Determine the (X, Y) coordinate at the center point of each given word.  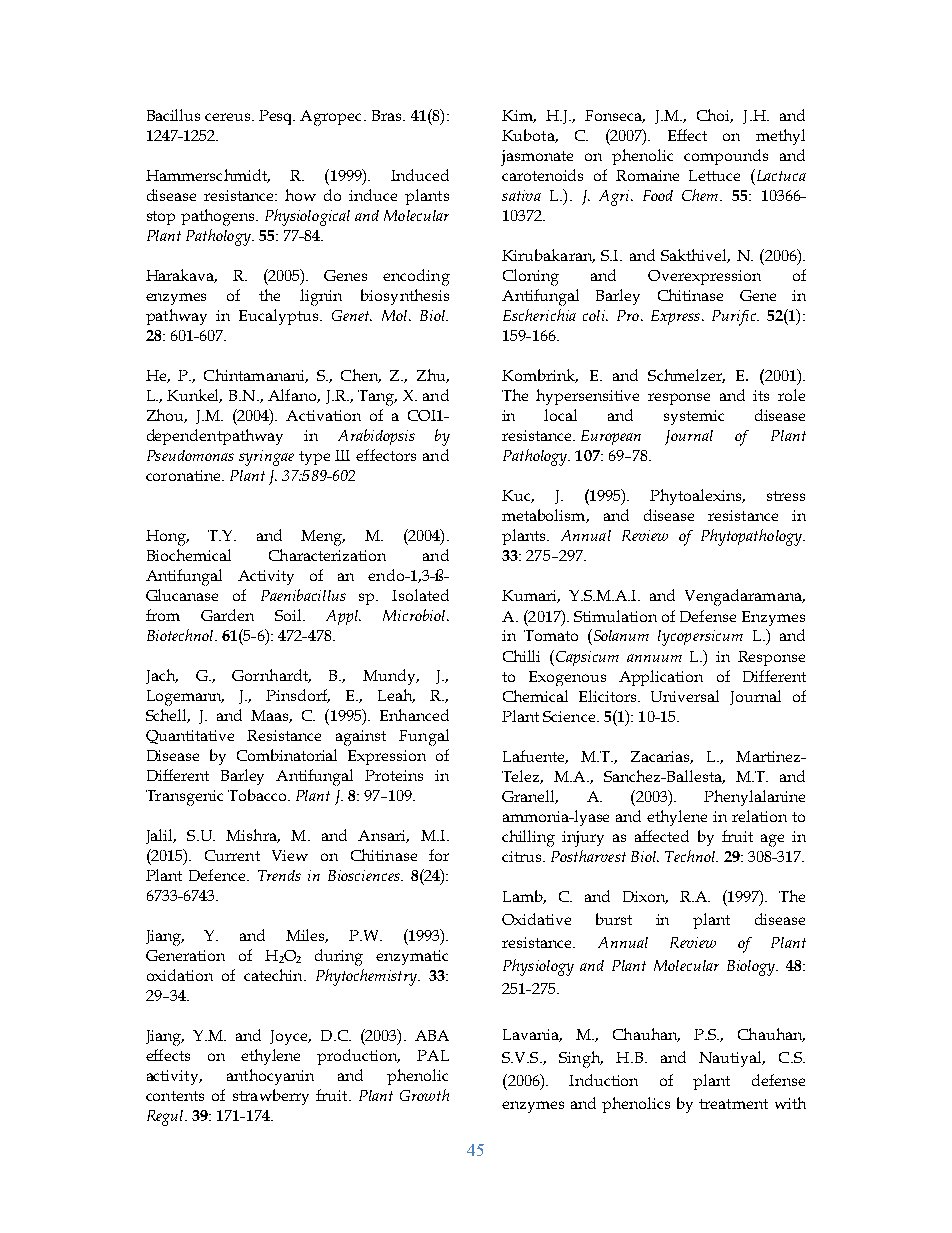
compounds (726, 157)
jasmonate (537, 158)
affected (662, 836)
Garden (227, 615)
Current (232, 855)
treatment (733, 1104)
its (761, 395)
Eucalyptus (280, 317)
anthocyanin (270, 1077)
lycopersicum (700, 638)
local (560, 415)
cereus (229, 117)
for (439, 855)
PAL (433, 1055)
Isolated (420, 595)
